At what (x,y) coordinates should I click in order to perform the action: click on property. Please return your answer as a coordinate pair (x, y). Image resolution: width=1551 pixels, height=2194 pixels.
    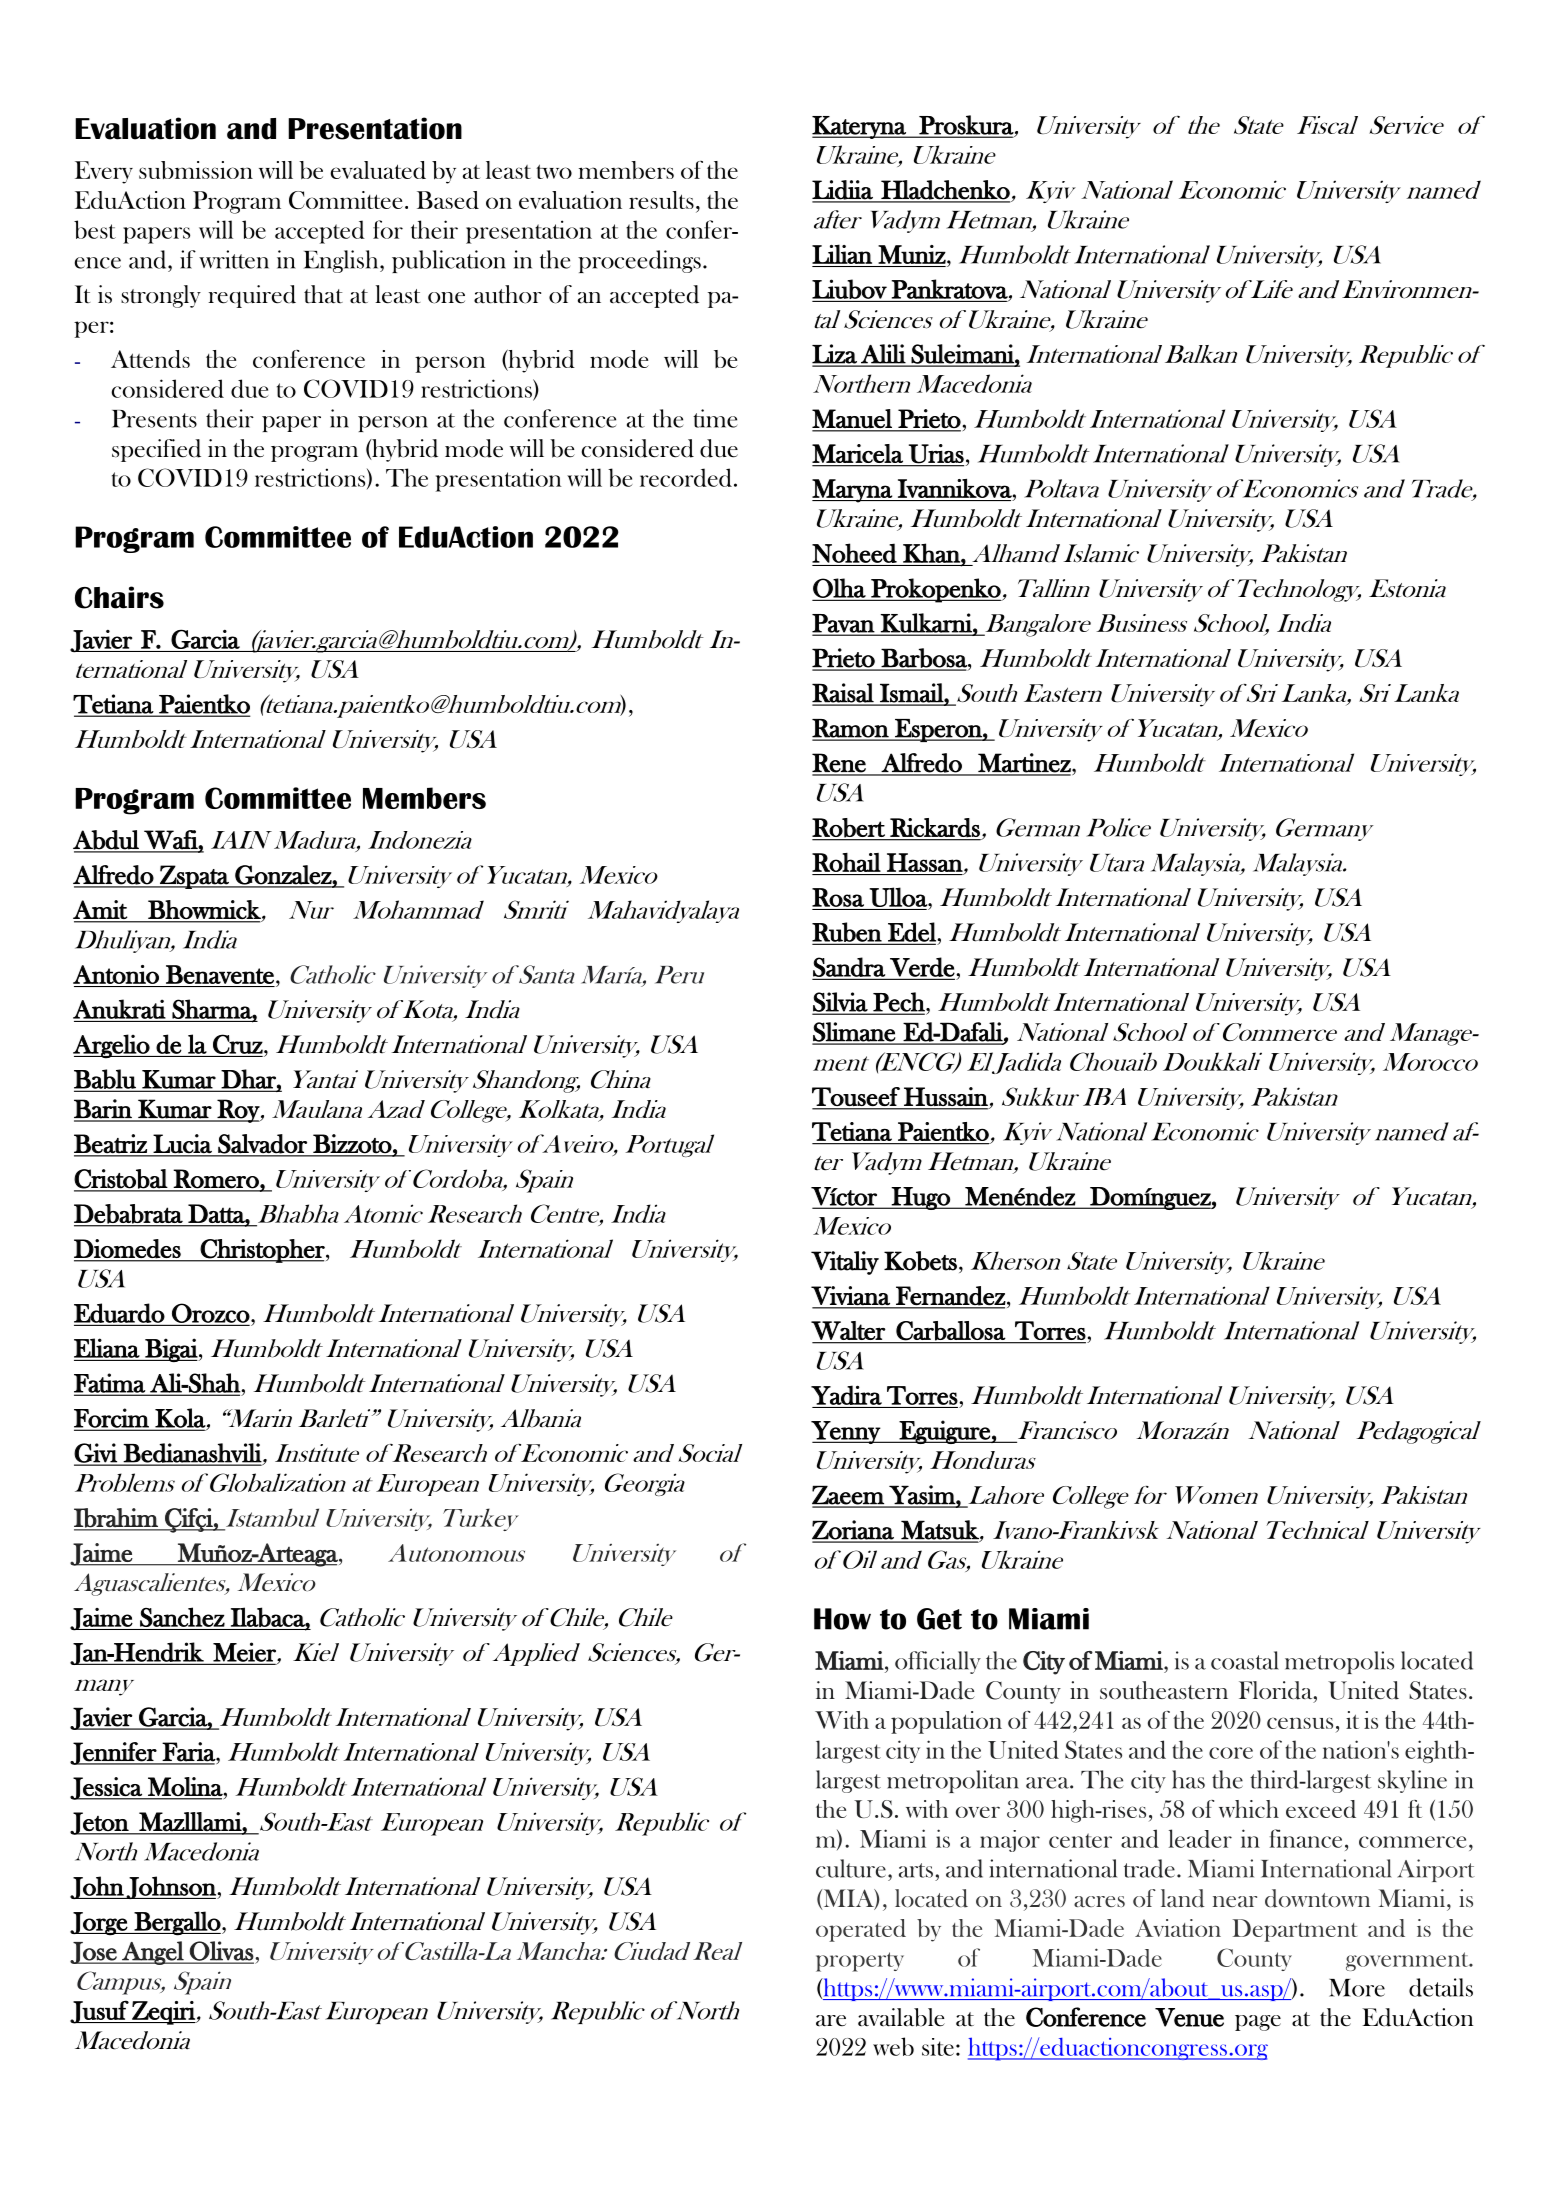
    Looking at the image, I should click on (860, 1962).
